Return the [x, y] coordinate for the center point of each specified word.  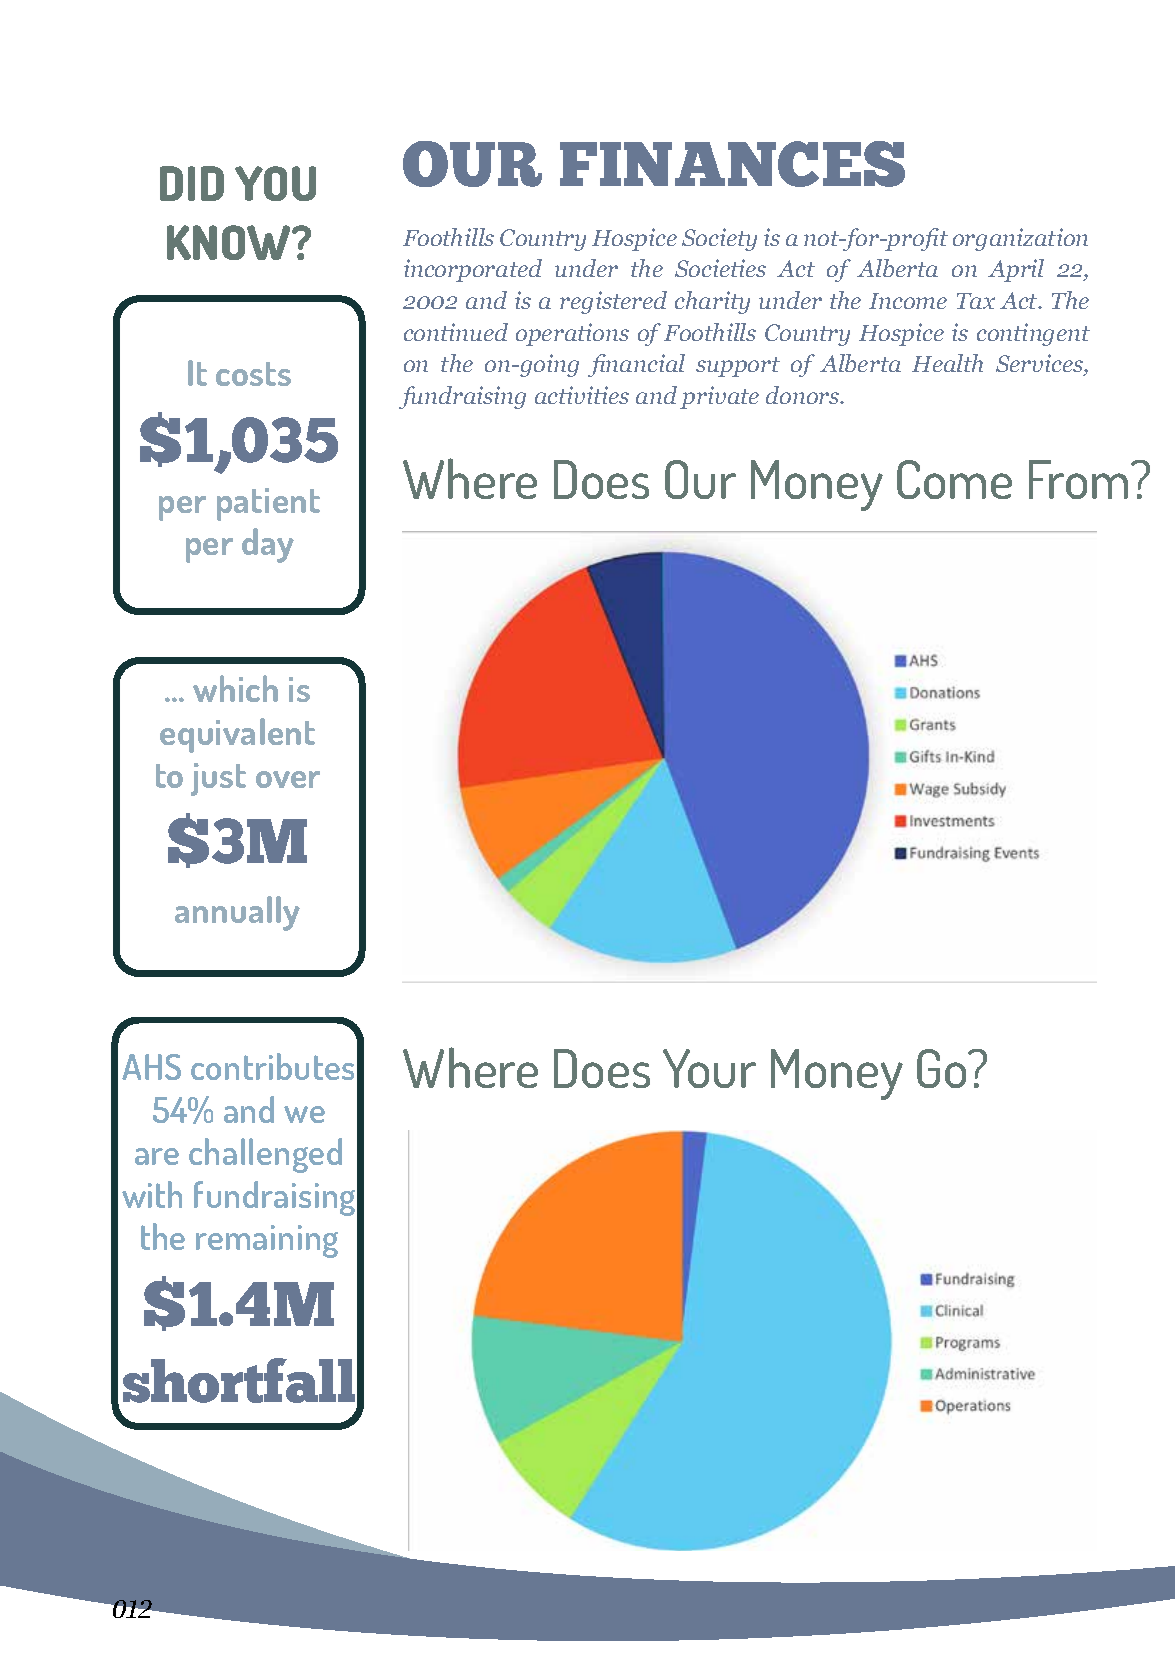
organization [1020, 239]
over [288, 779]
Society [719, 239]
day [268, 545]
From [1078, 479]
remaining [267, 1241]
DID [192, 183]
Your [709, 1068]
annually [237, 913]
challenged [265, 1155]
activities [582, 395]
